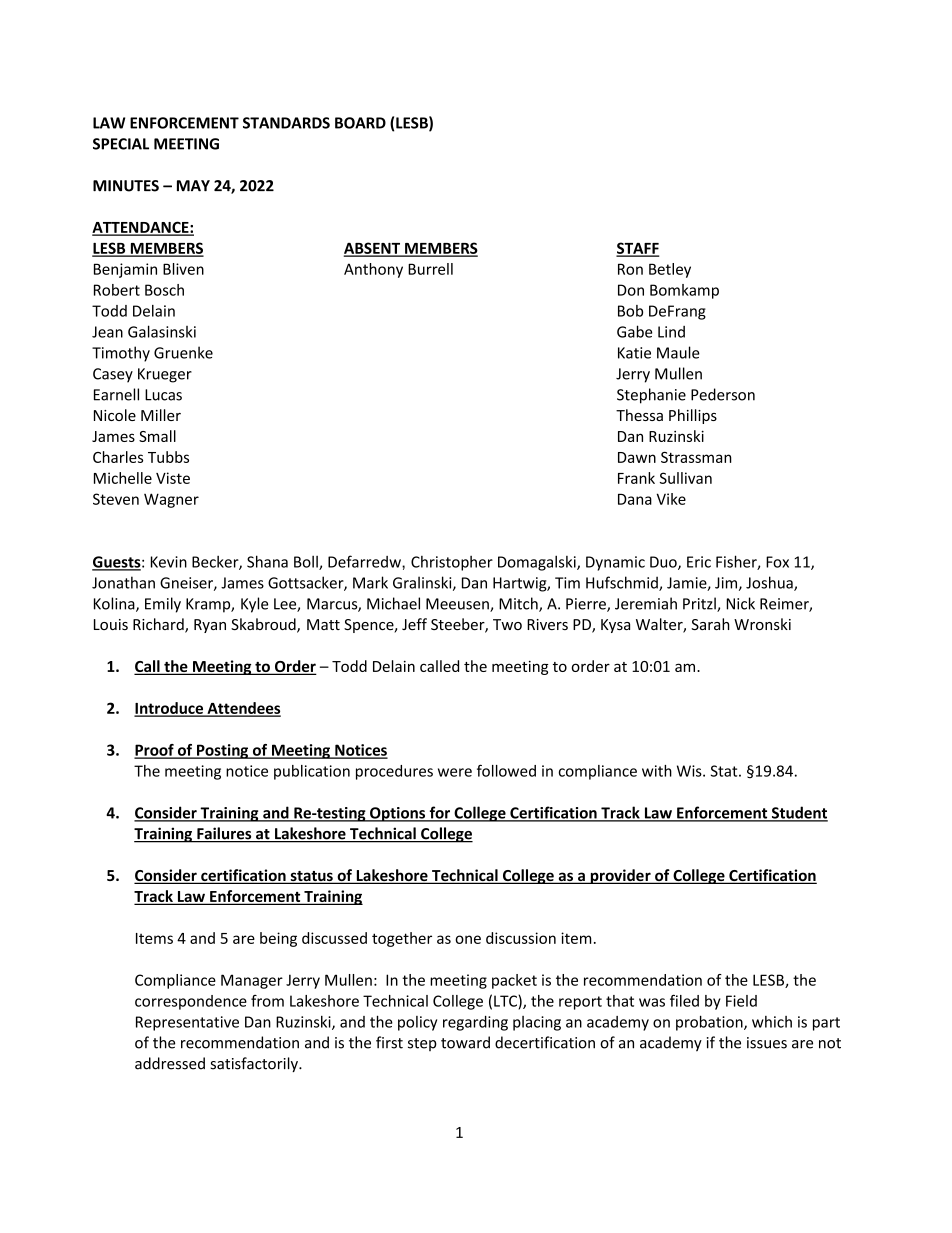 Image resolution: width=952 pixels, height=1233 pixels. What do you see at coordinates (157, 436) in the page?
I see `Small` at bounding box center [157, 436].
